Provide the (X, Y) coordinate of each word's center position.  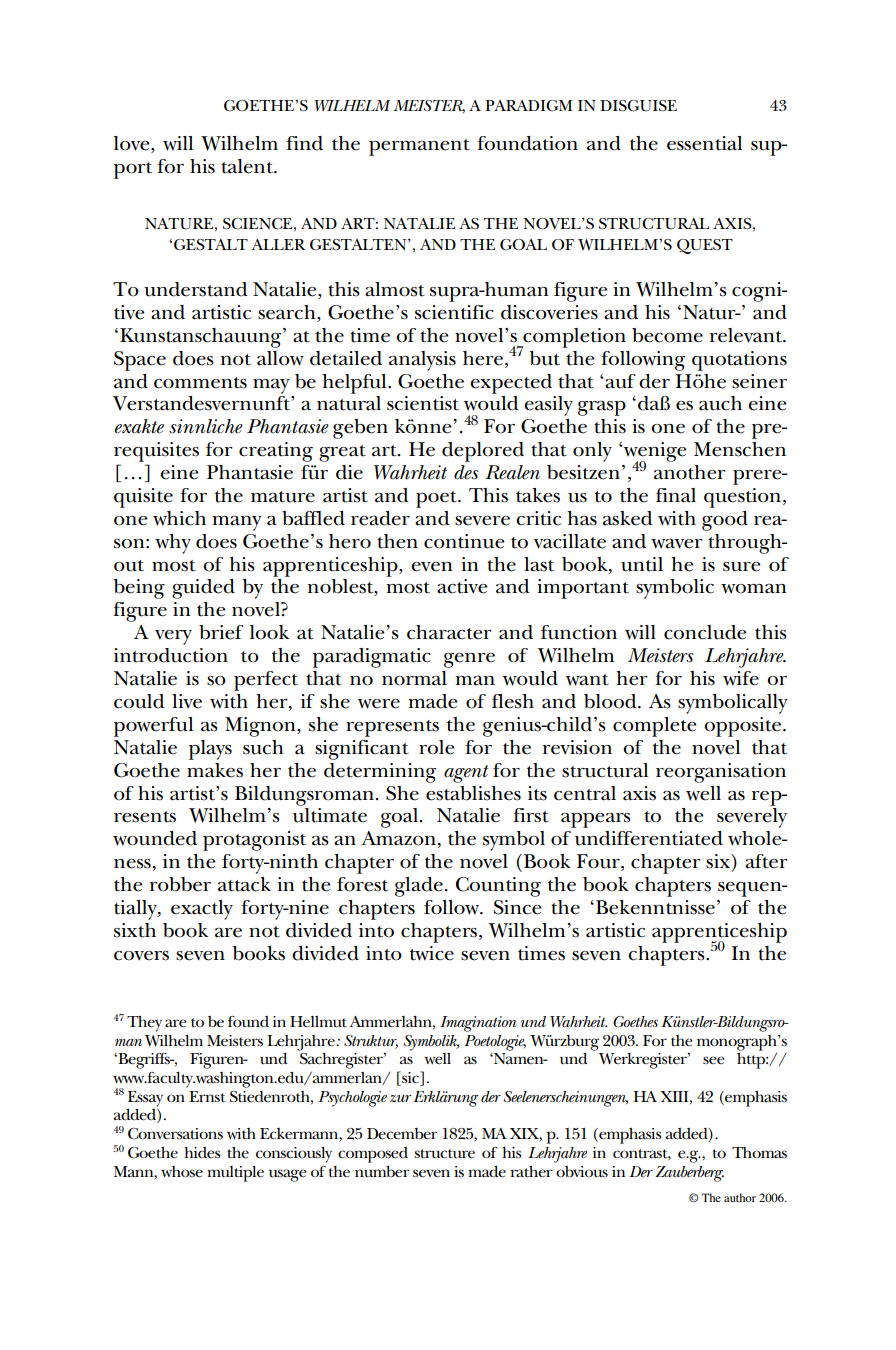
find (304, 143)
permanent (419, 147)
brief (221, 632)
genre (469, 660)
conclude (705, 632)
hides (202, 1153)
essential (704, 143)
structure (444, 1154)
